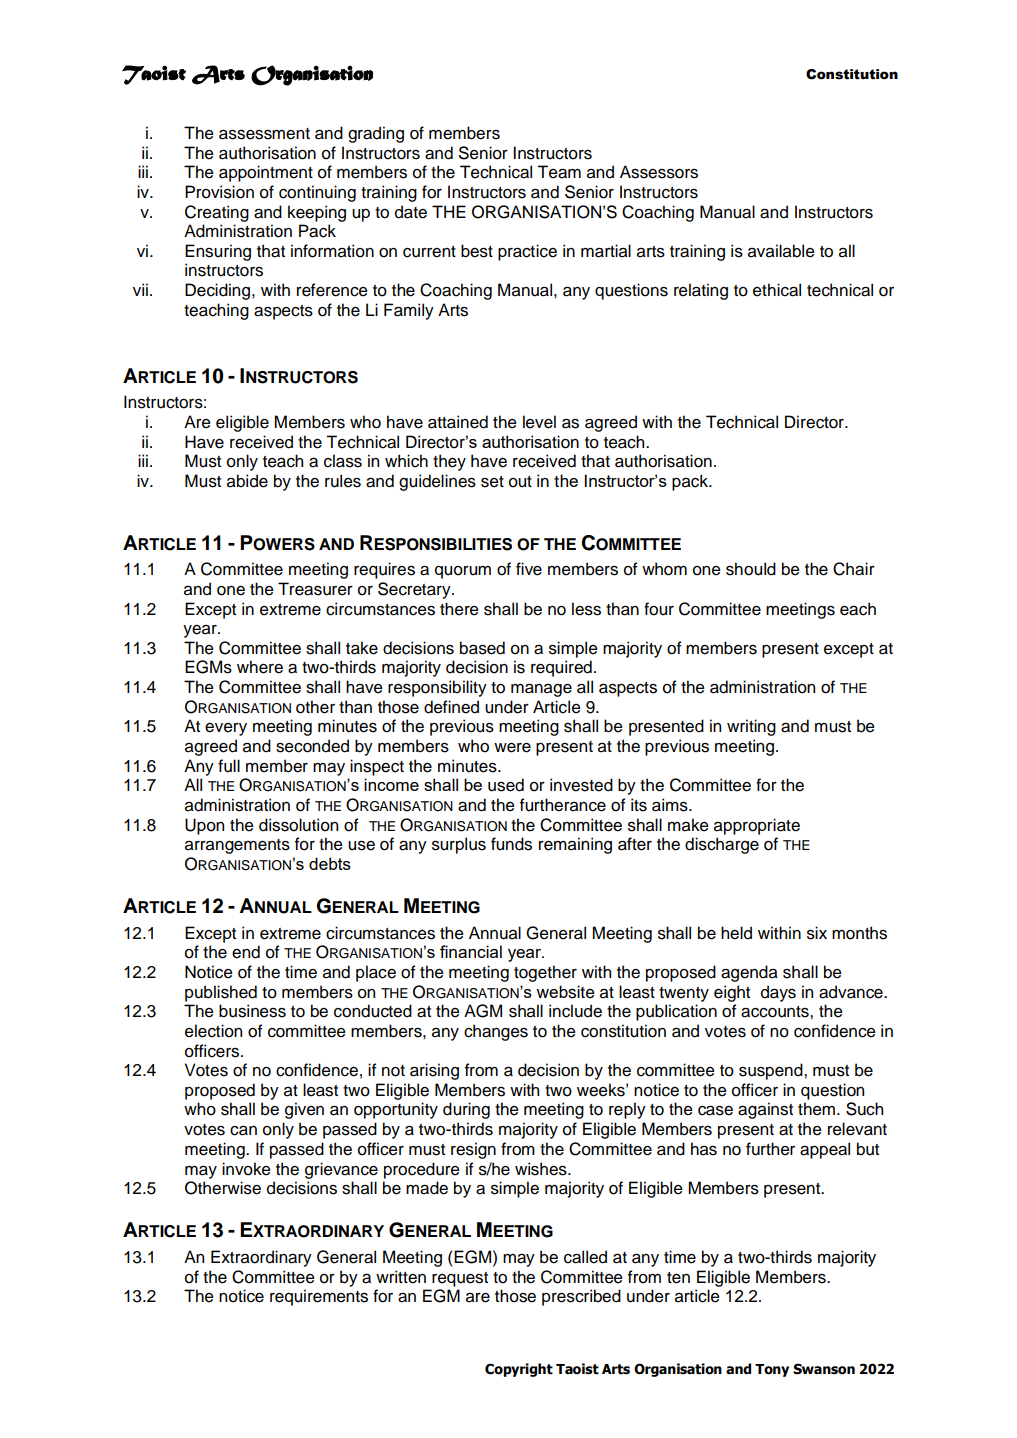 This image has height=1438, width=1017. I want to click on changes, so click(496, 1032).
